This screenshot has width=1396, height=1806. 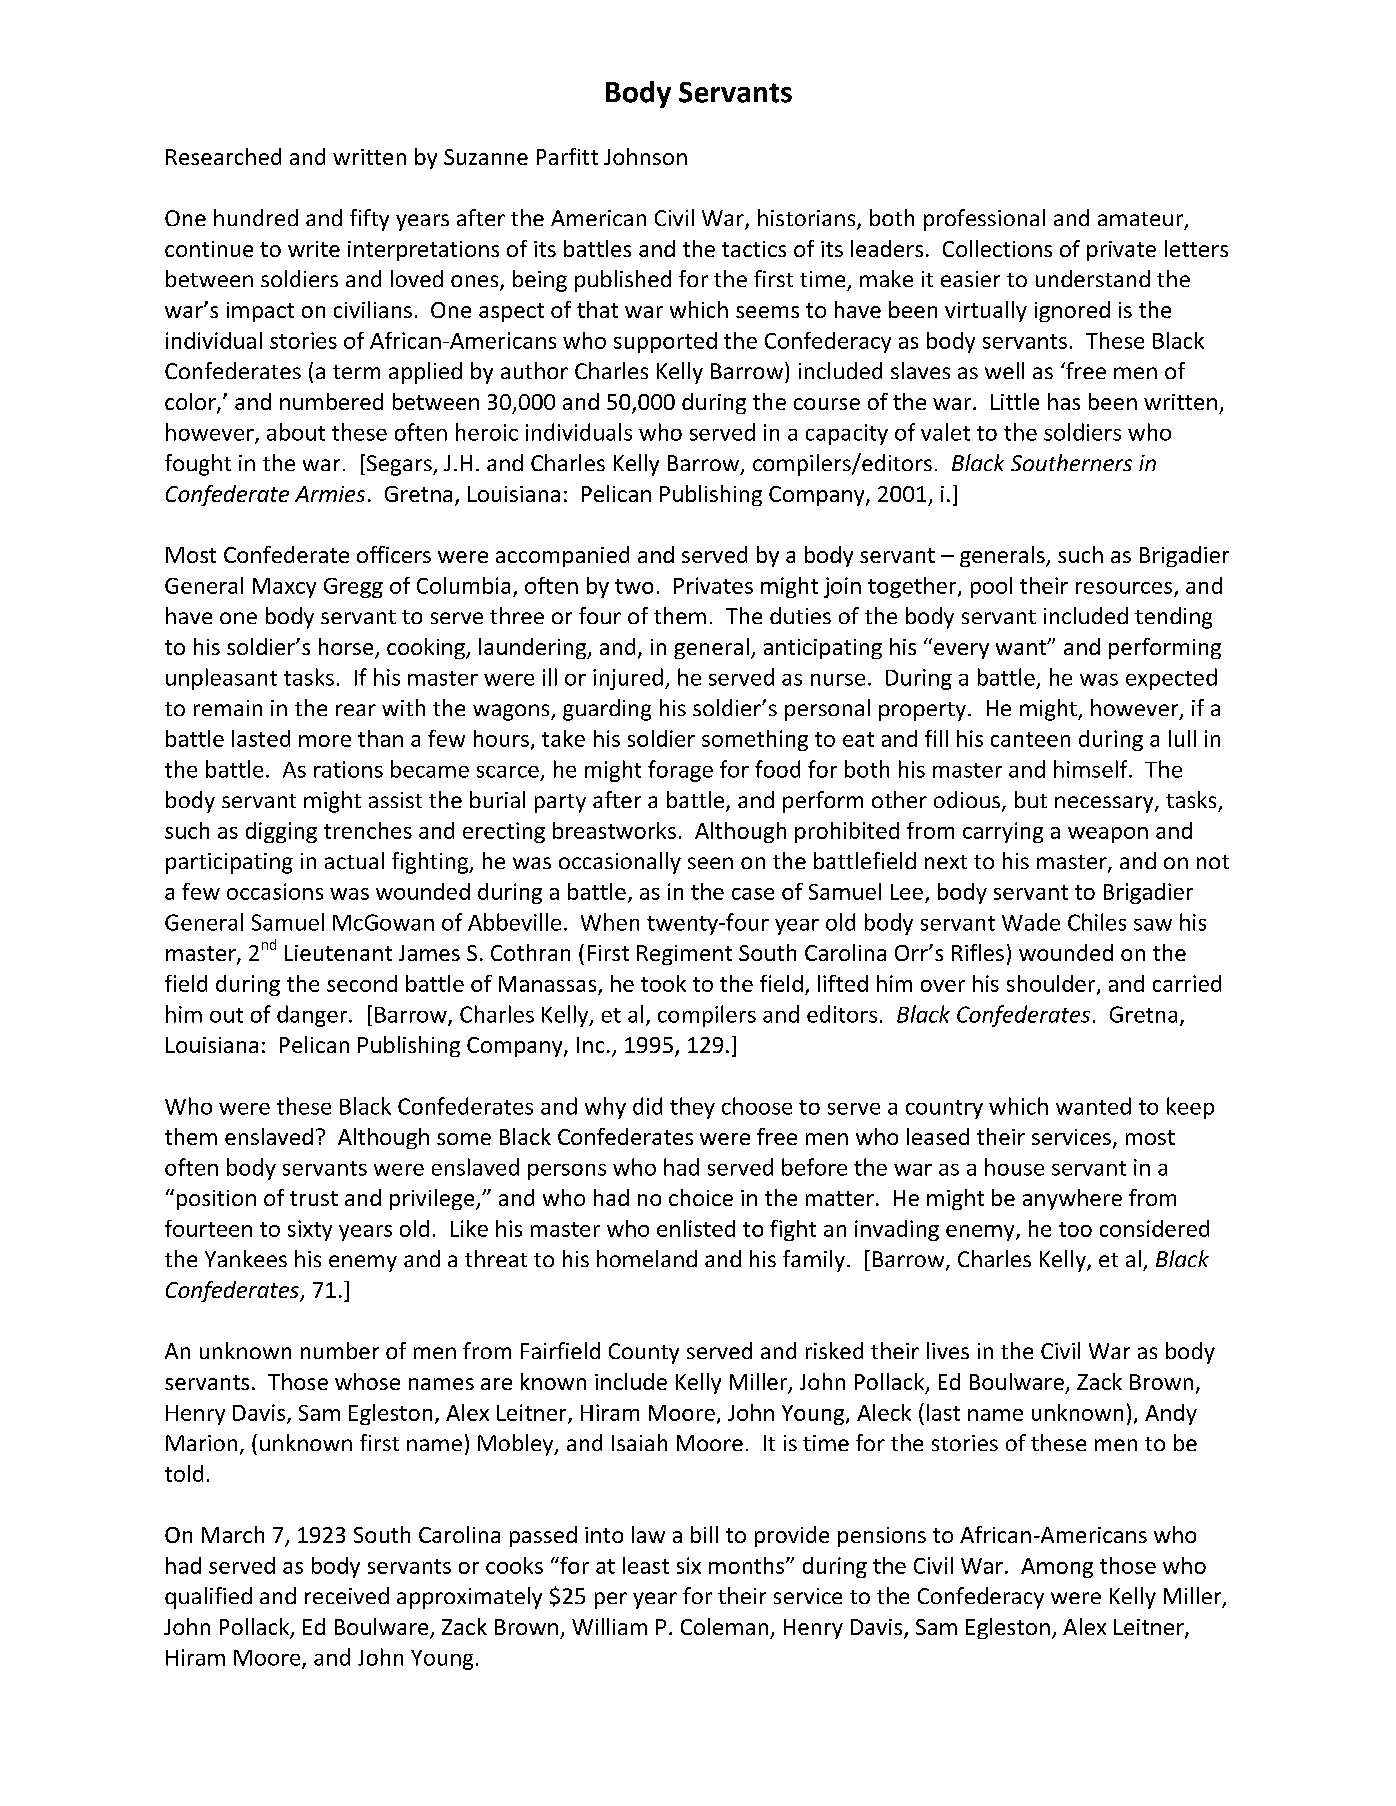 I want to click on amateur, so click(x=1142, y=220).
